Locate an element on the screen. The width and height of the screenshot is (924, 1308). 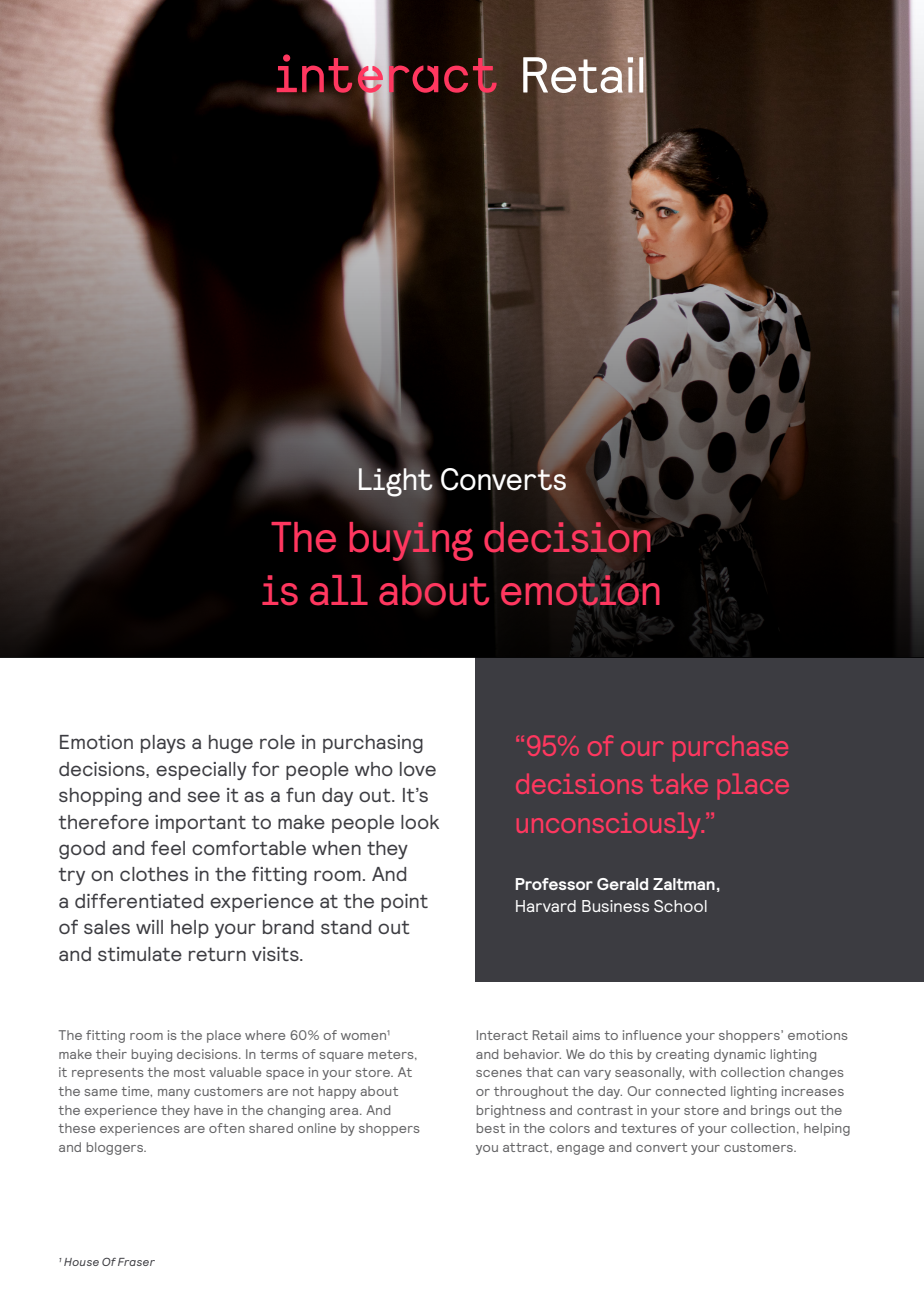
plays is located at coordinates (163, 744).
